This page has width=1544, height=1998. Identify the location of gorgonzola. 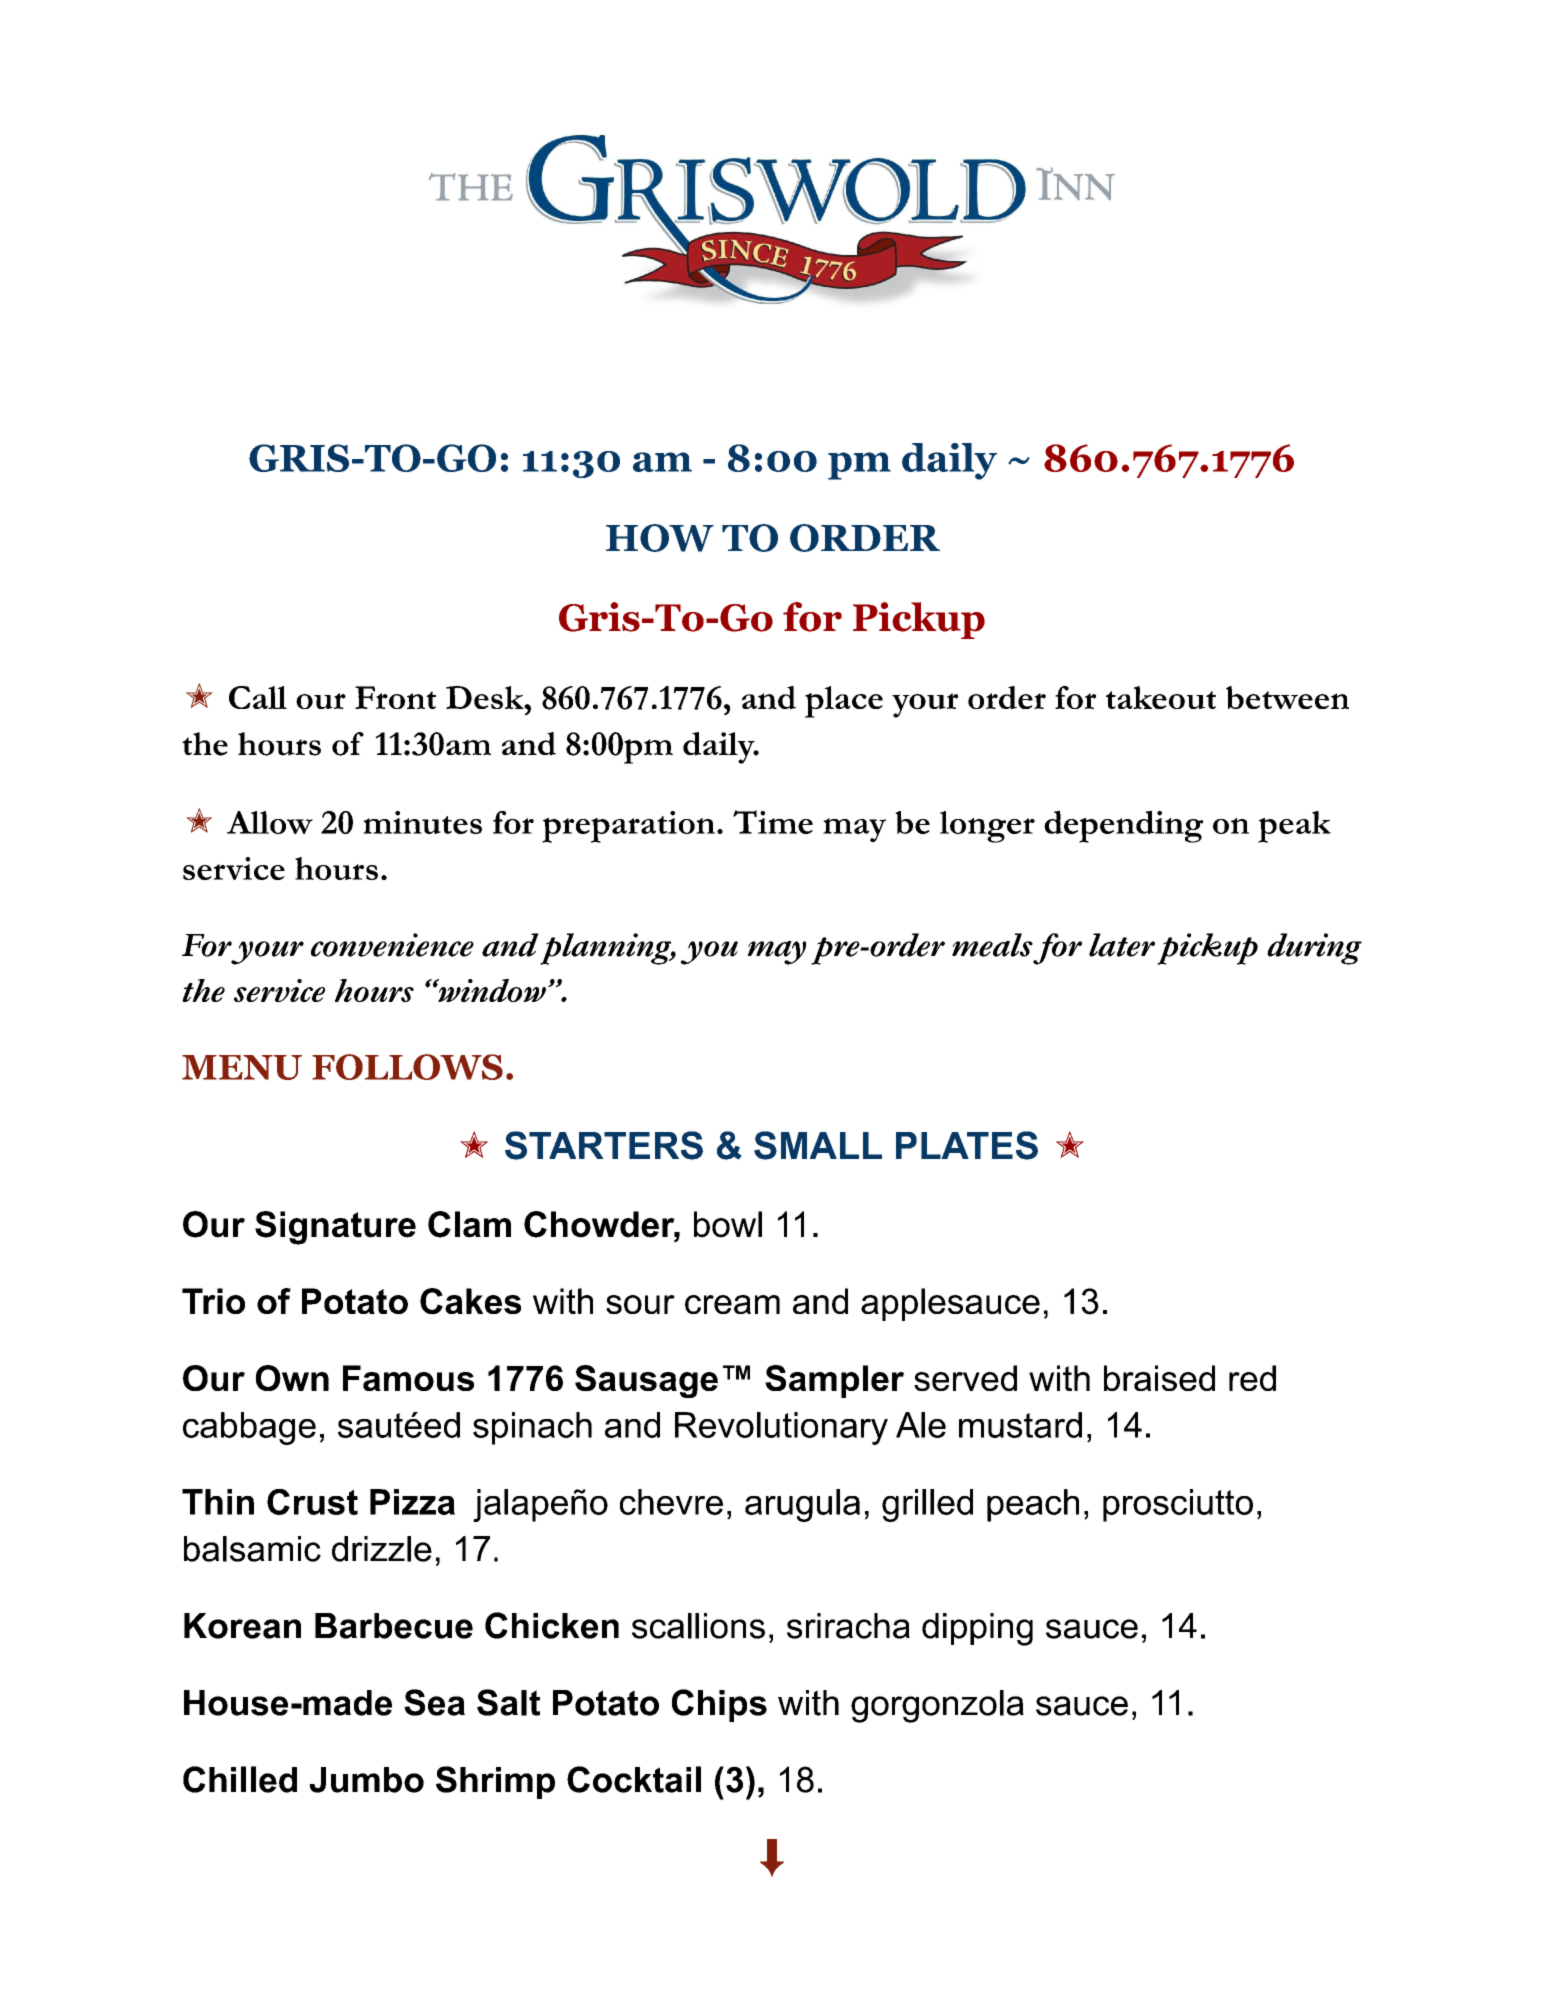
(937, 1706).
